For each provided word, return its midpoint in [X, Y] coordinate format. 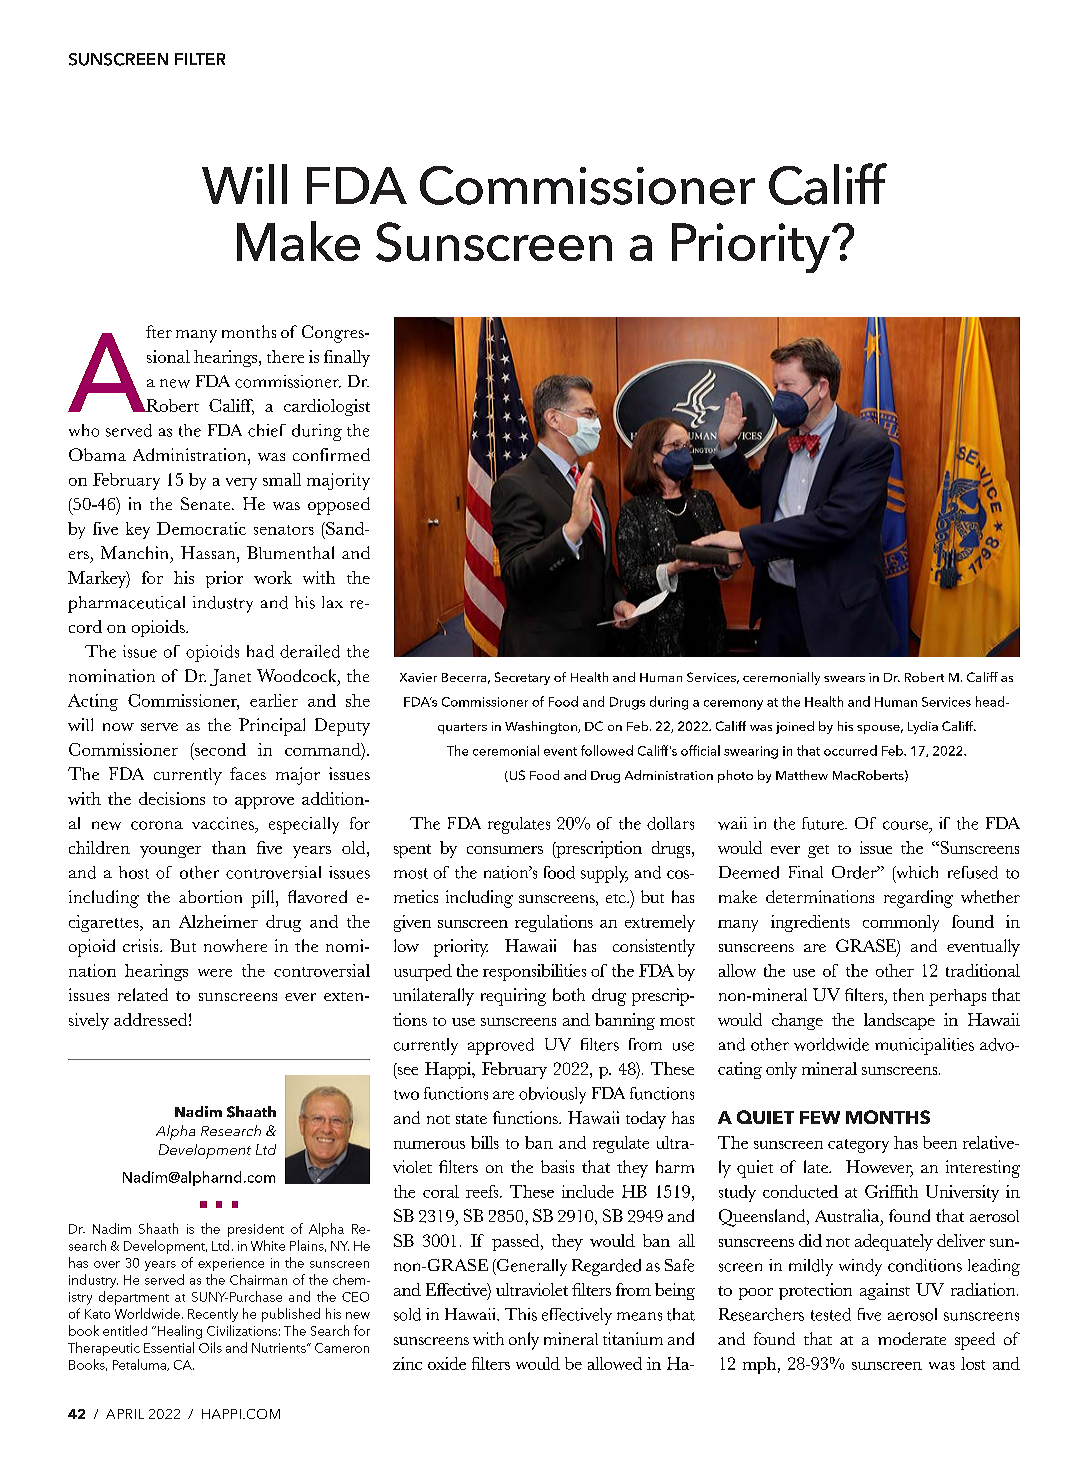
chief [267, 430]
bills [485, 1142]
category [858, 1146]
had [260, 651]
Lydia [923, 727]
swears [844, 679]
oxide [447, 1363]
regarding [918, 899]
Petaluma [140, 1365]
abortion [210, 896]
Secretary [522, 678]
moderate [912, 1338]
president [256, 1230]
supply [604, 874]
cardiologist [327, 407]
